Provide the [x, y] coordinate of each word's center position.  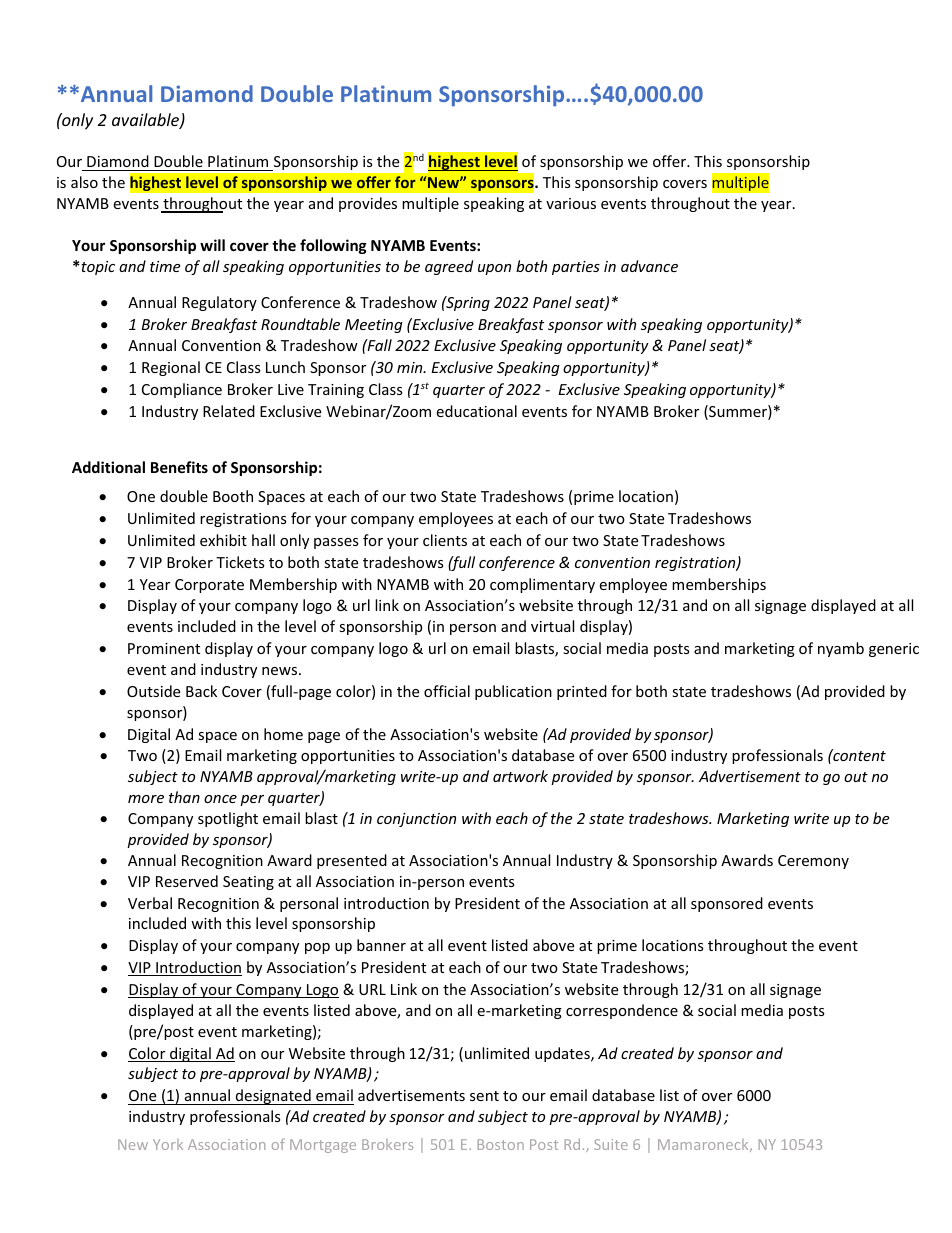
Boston [501, 1144]
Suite [611, 1144]
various [571, 203]
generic [894, 650]
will [212, 245]
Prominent [164, 648]
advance [649, 266]
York [168, 1144]
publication [513, 692]
